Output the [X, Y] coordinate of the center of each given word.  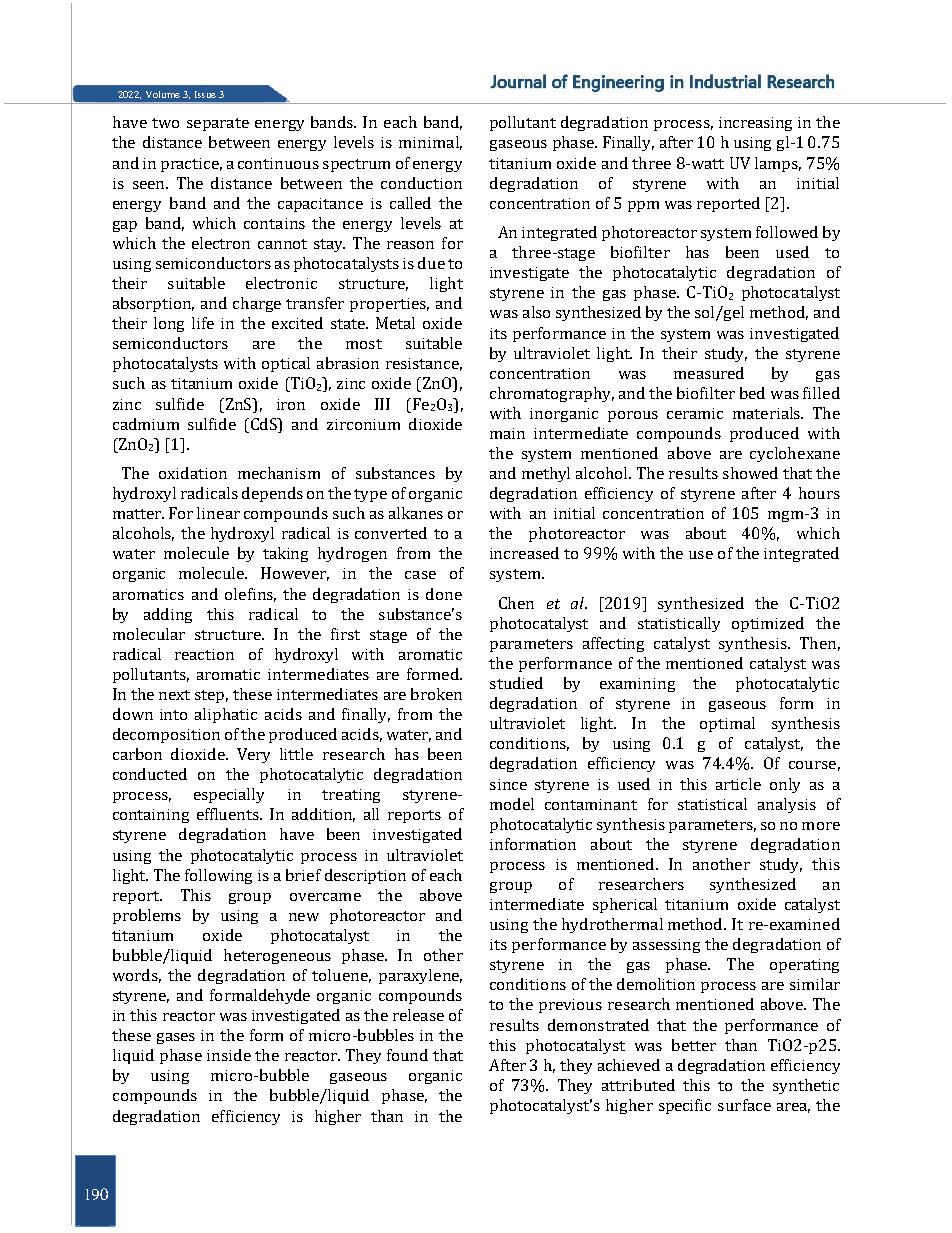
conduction [421, 183]
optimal [727, 724]
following [218, 876]
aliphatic [226, 715]
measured [709, 373]
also [536, 312]
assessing [666, 946]
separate [218, 124]
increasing [755, 124]
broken [436, 694]
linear [218, 513]
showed [750, 473]
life [203, 323]
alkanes [416, 513]
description [365, 876]
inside [229, 1055]
